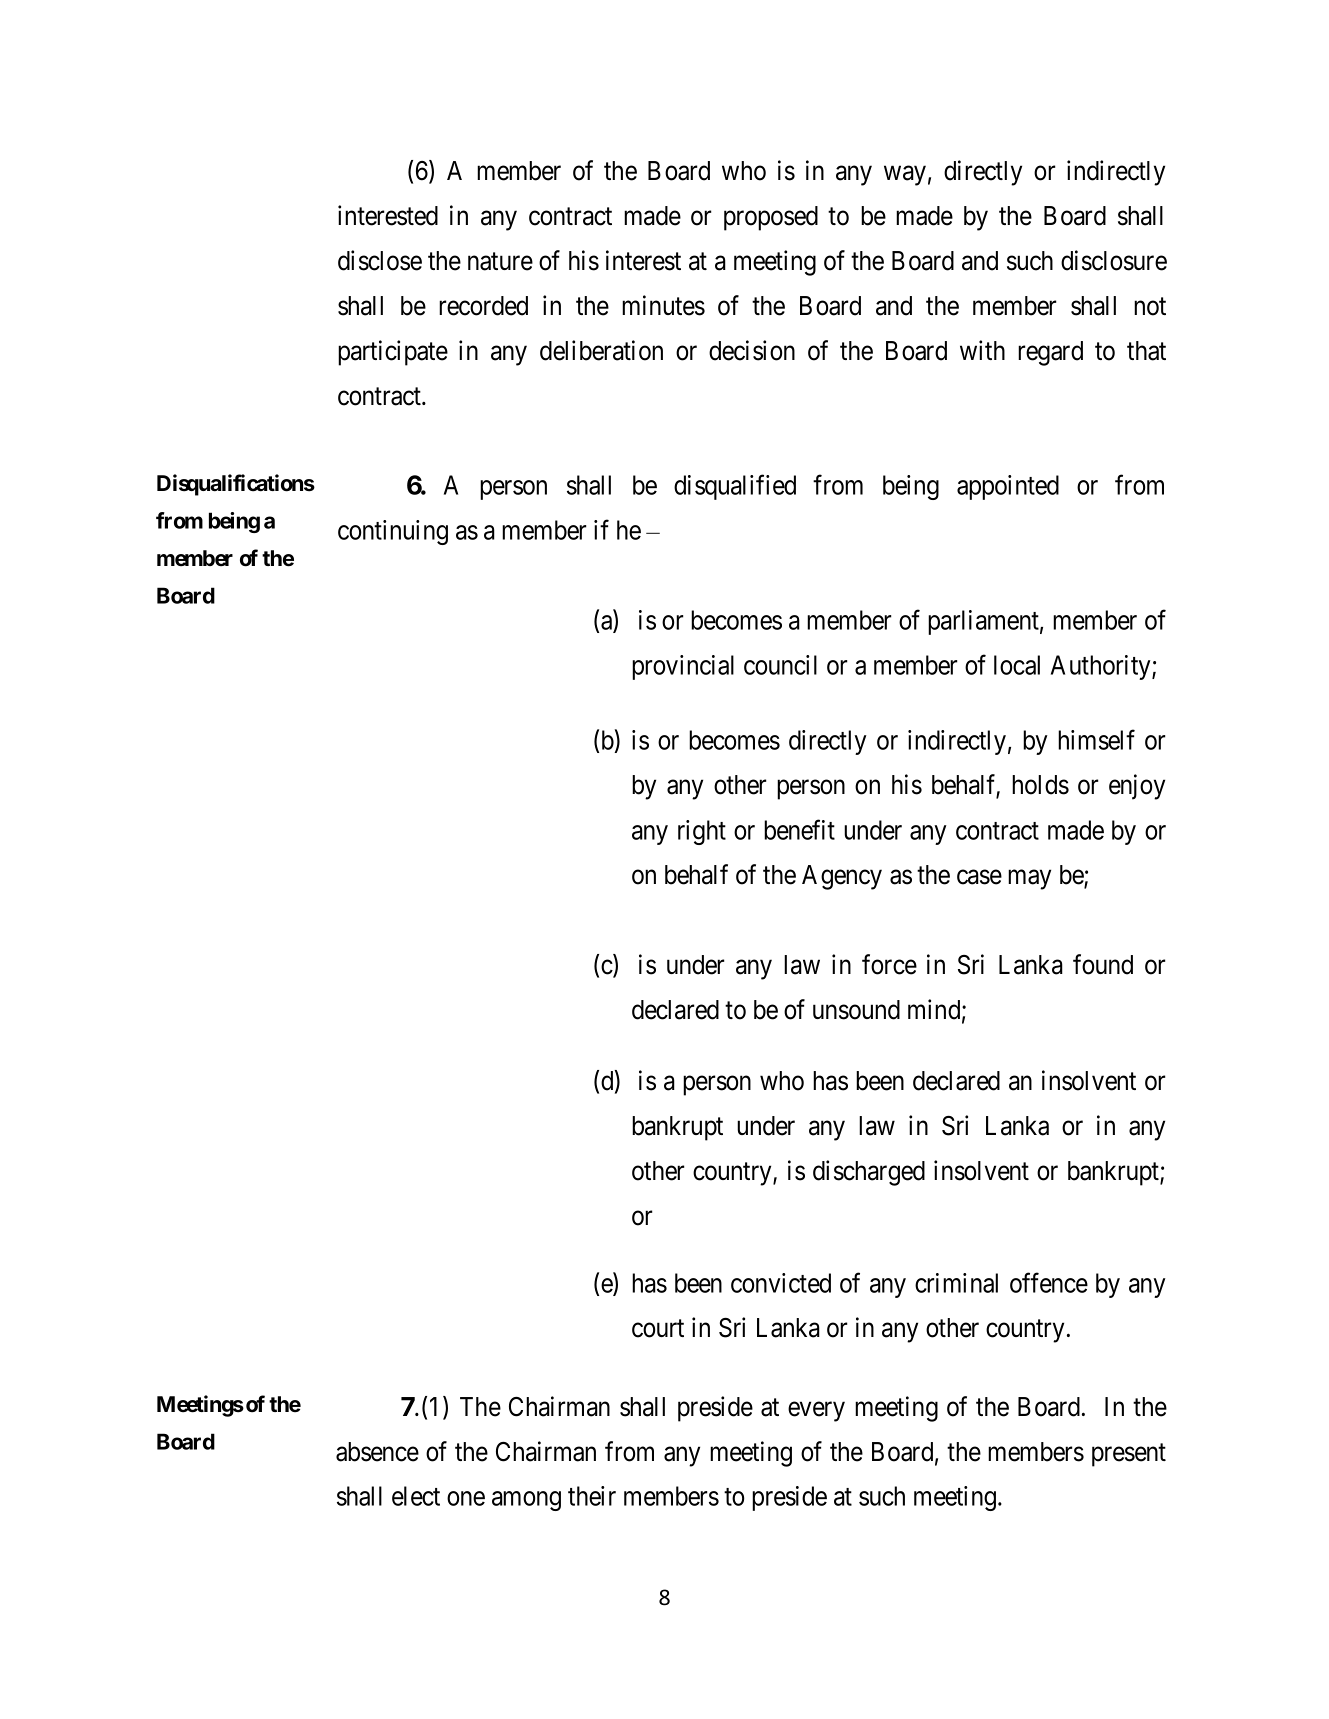  I want to click on right, so click(702, 832).
